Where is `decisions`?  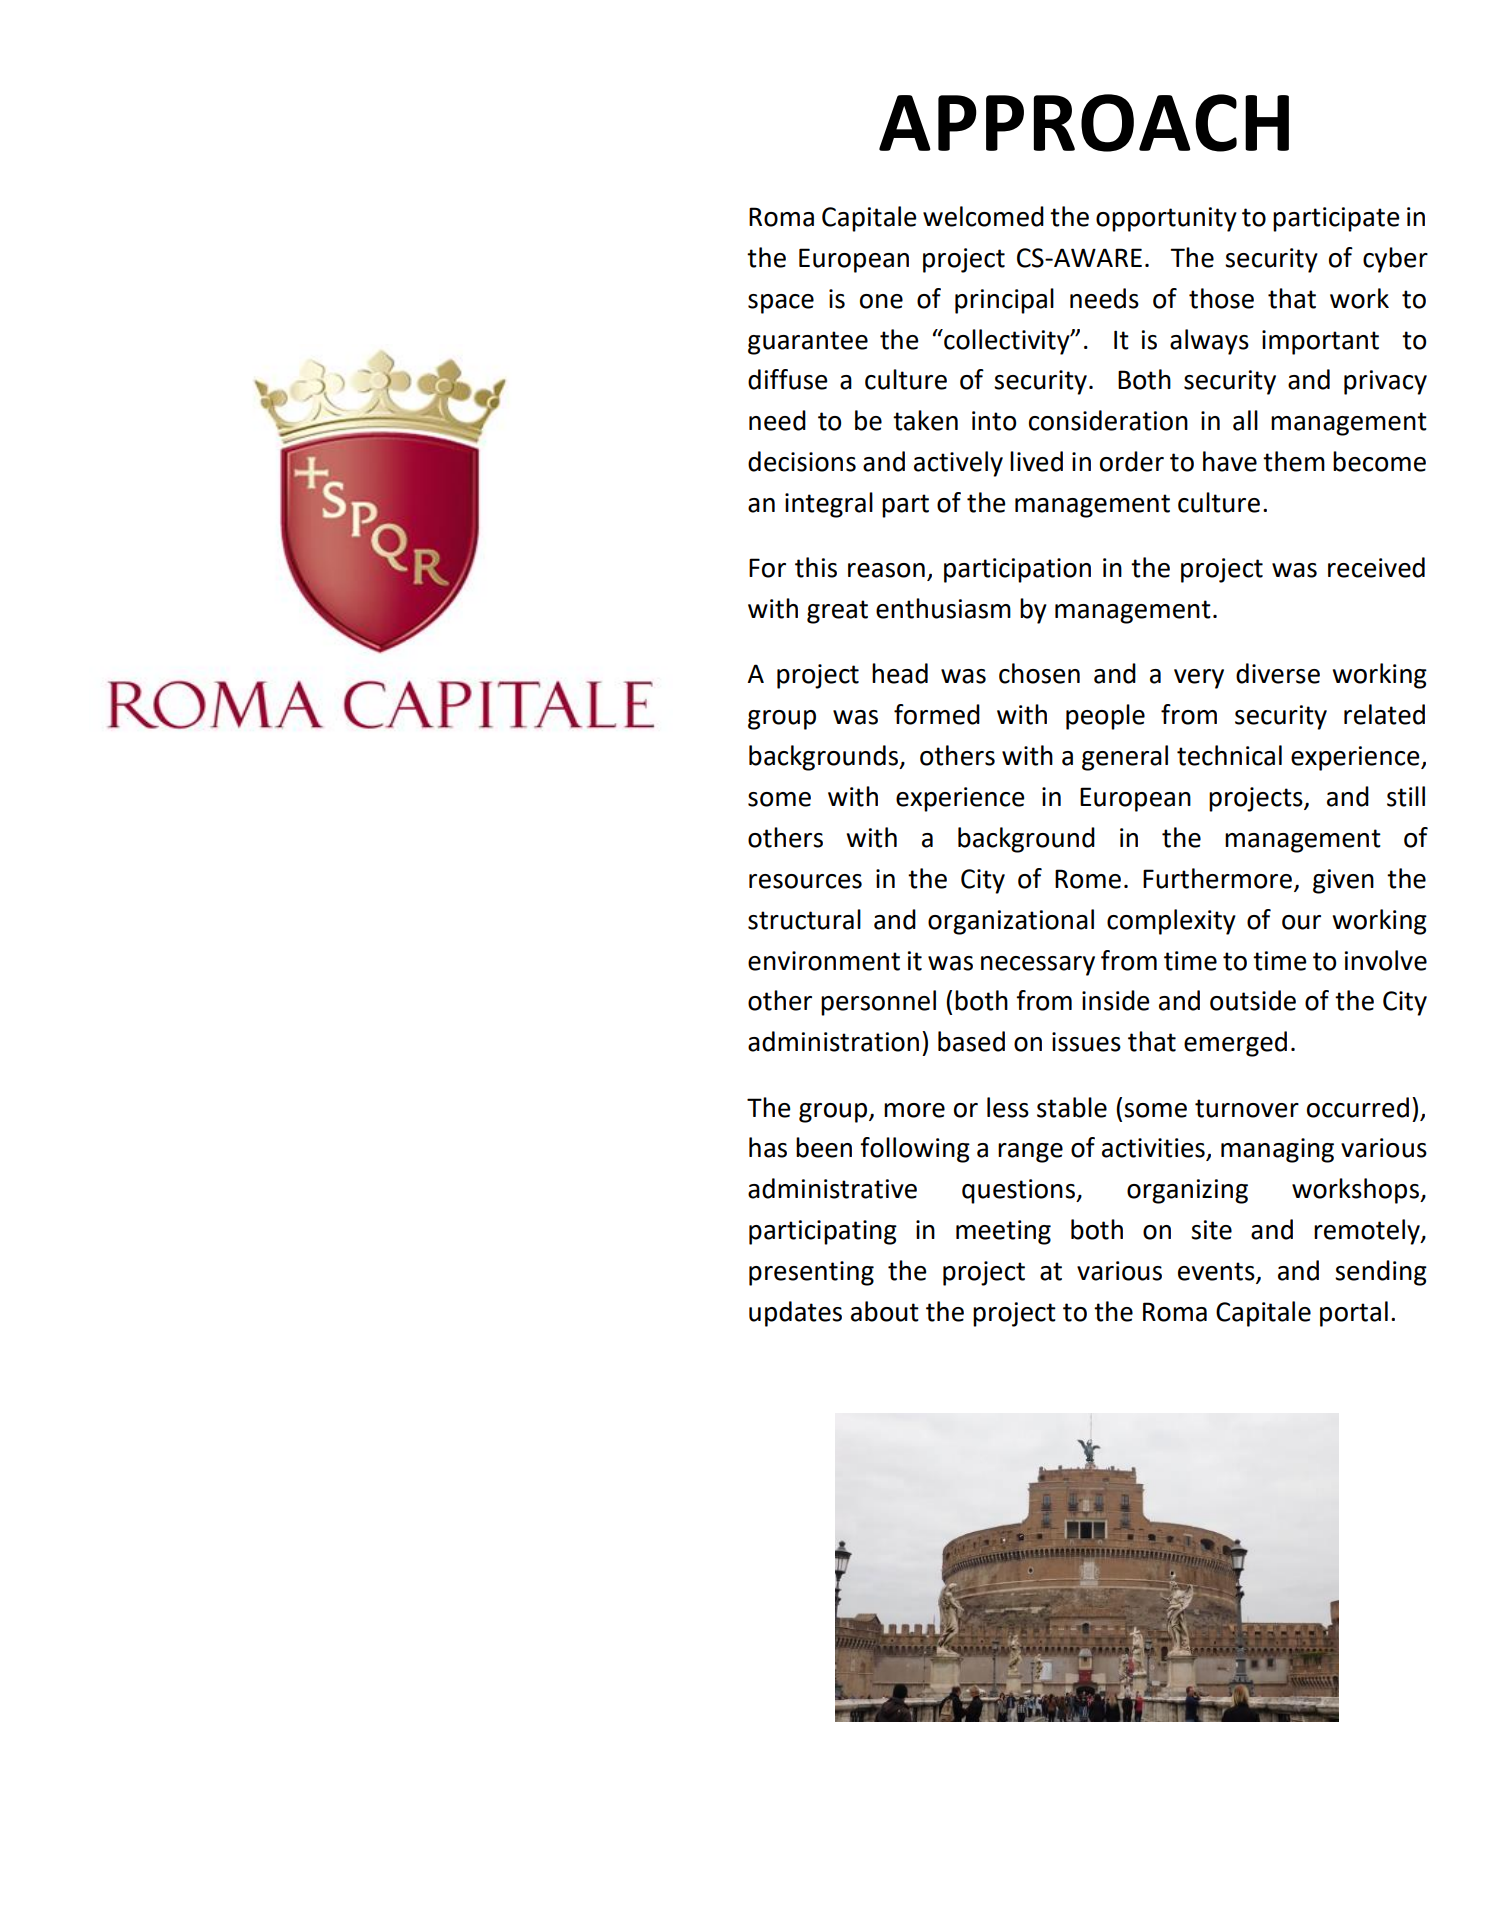 decisions is located at coordinates (802, 461).
